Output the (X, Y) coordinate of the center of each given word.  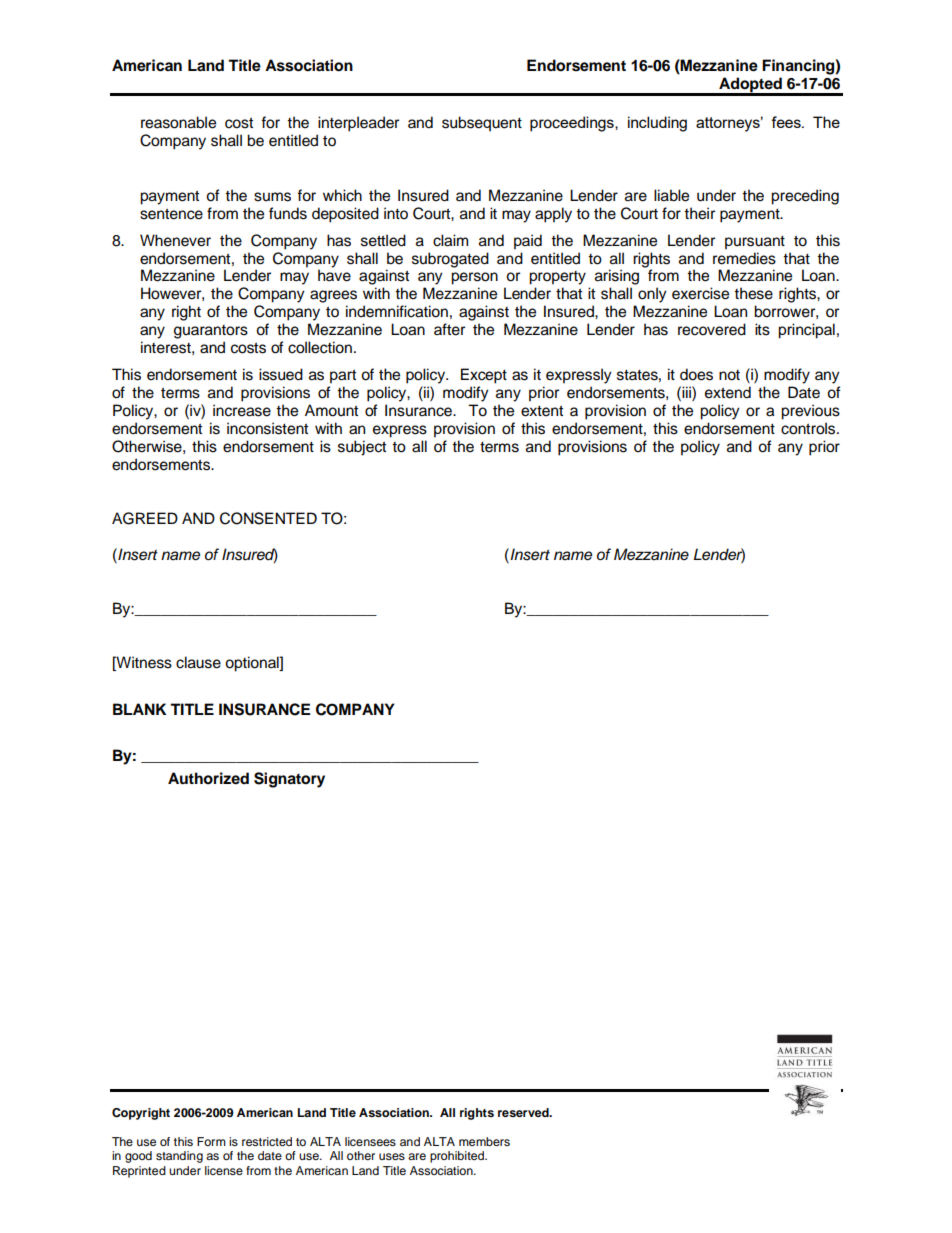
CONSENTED (268, 518)
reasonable (178, 122)
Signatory (289, 780)
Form (211, 1141)
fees (787, 122)
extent (542, 411)
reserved (524, 1112)
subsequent (482, 124)
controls (809, 428)
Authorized (208, 778)
